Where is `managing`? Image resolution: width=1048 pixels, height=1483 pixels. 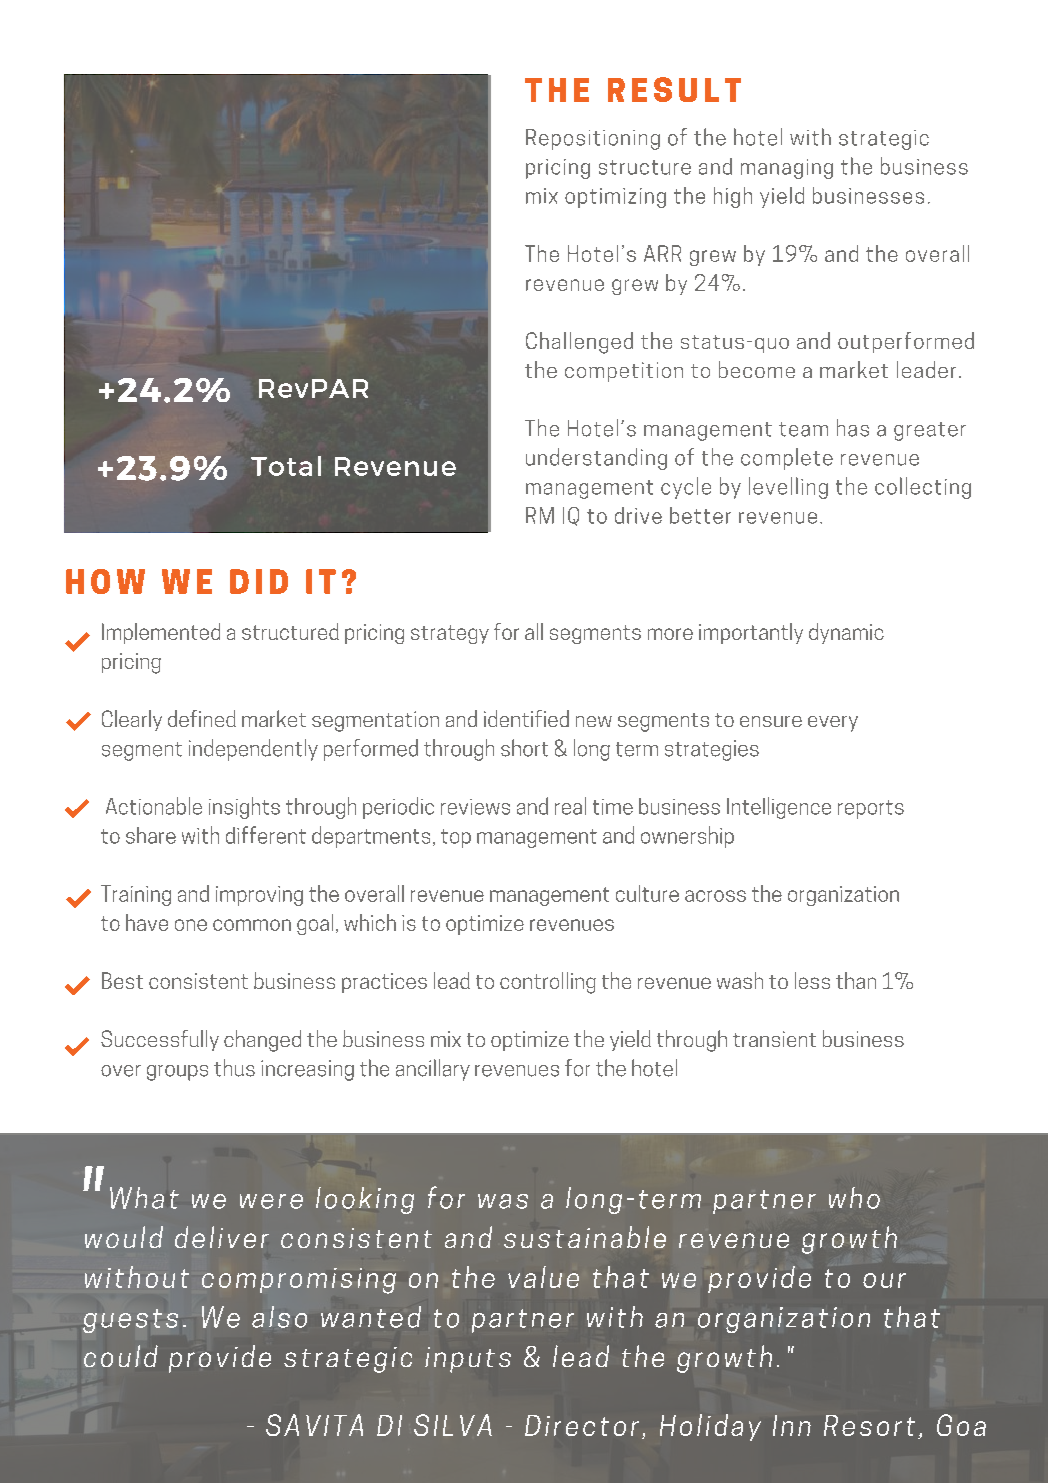
managing is located at coordinates (787, 169).
